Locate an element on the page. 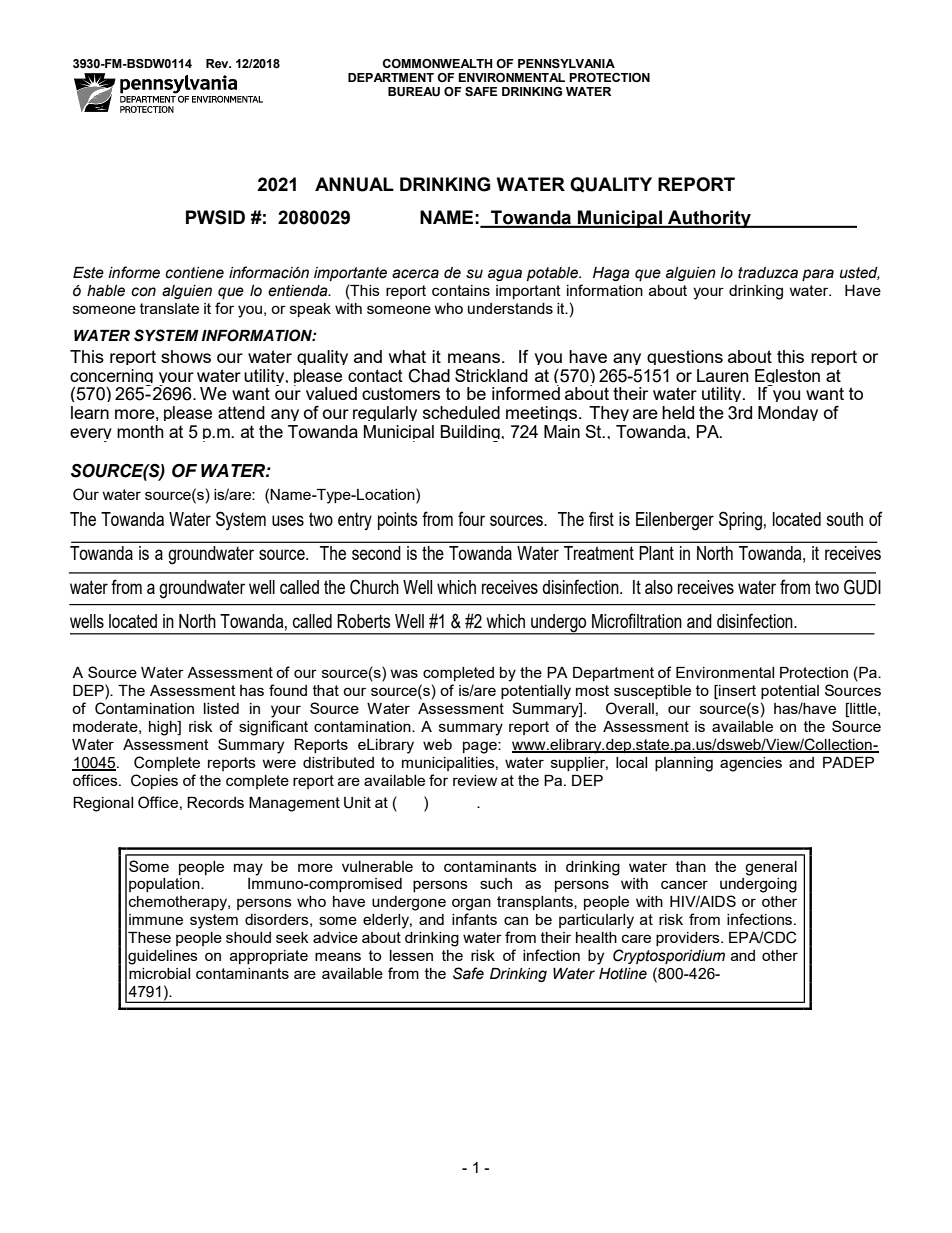  uses is located at coordinates (288, 520).
